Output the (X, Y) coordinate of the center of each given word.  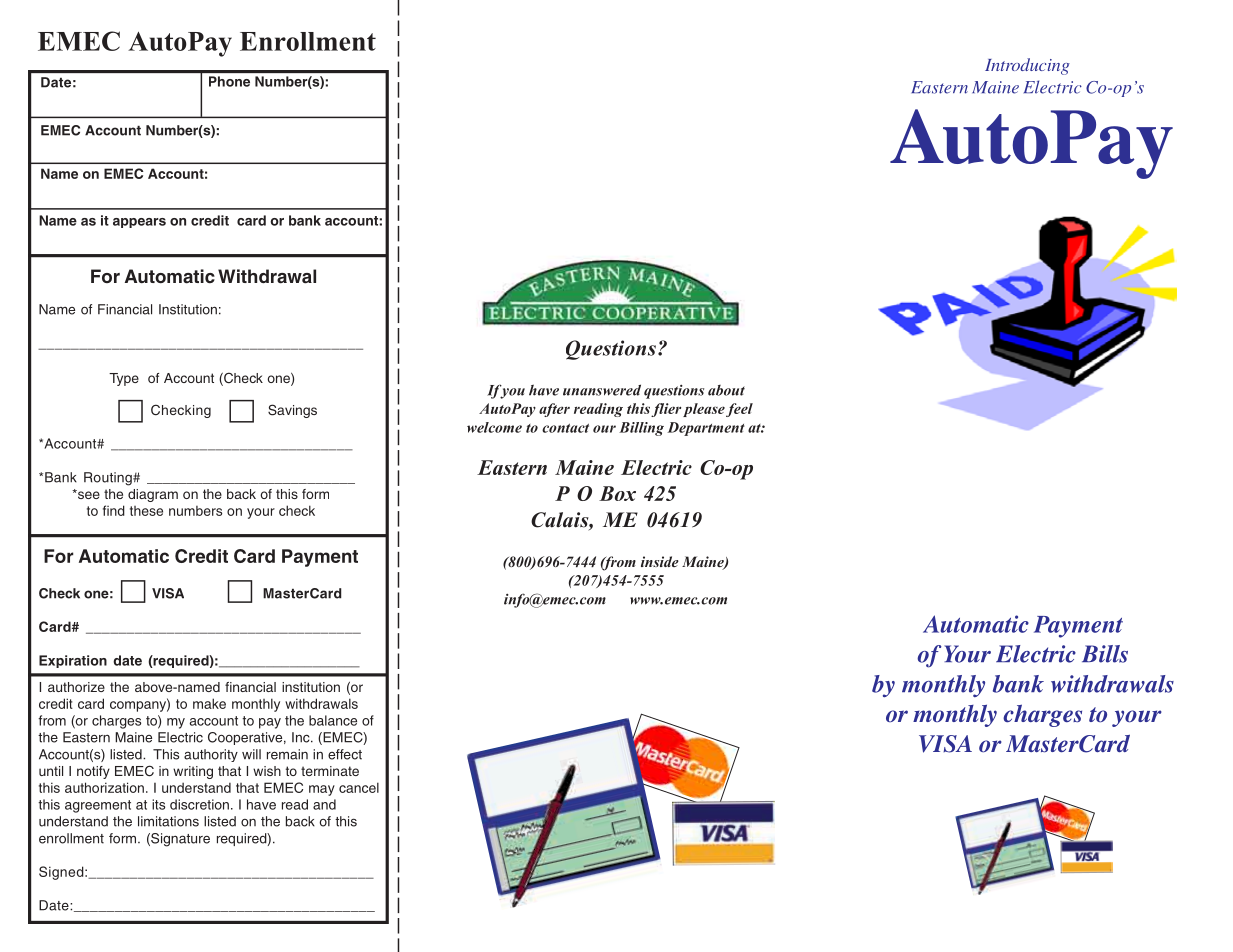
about (726, 390)
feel (739, 410)
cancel (359, 787)
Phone (229, 81)
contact (565, 428)
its (158, 804)
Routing (109, 479)
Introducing (1027, 66)
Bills (1105, 654)
